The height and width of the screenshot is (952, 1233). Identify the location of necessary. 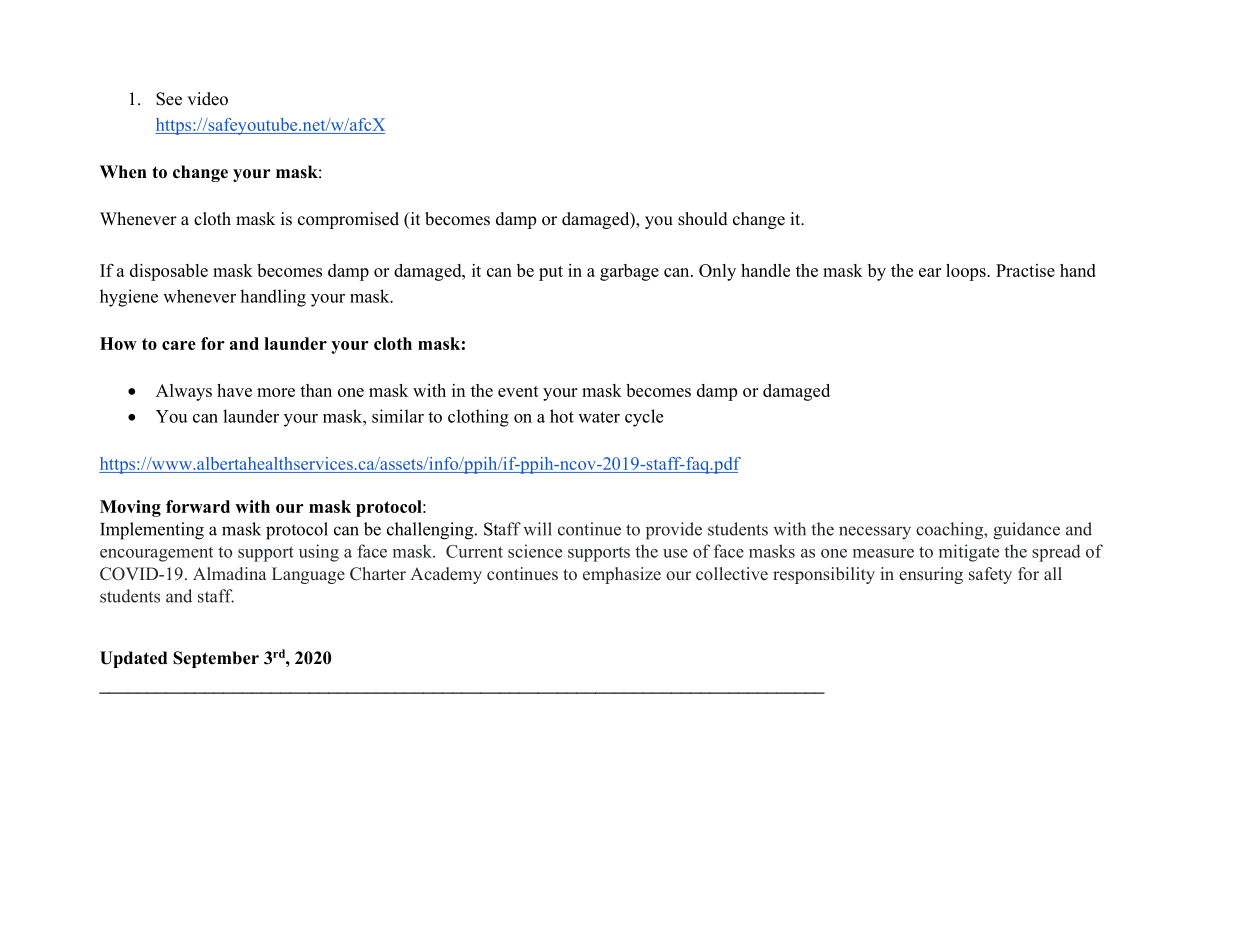
(875, 532).
